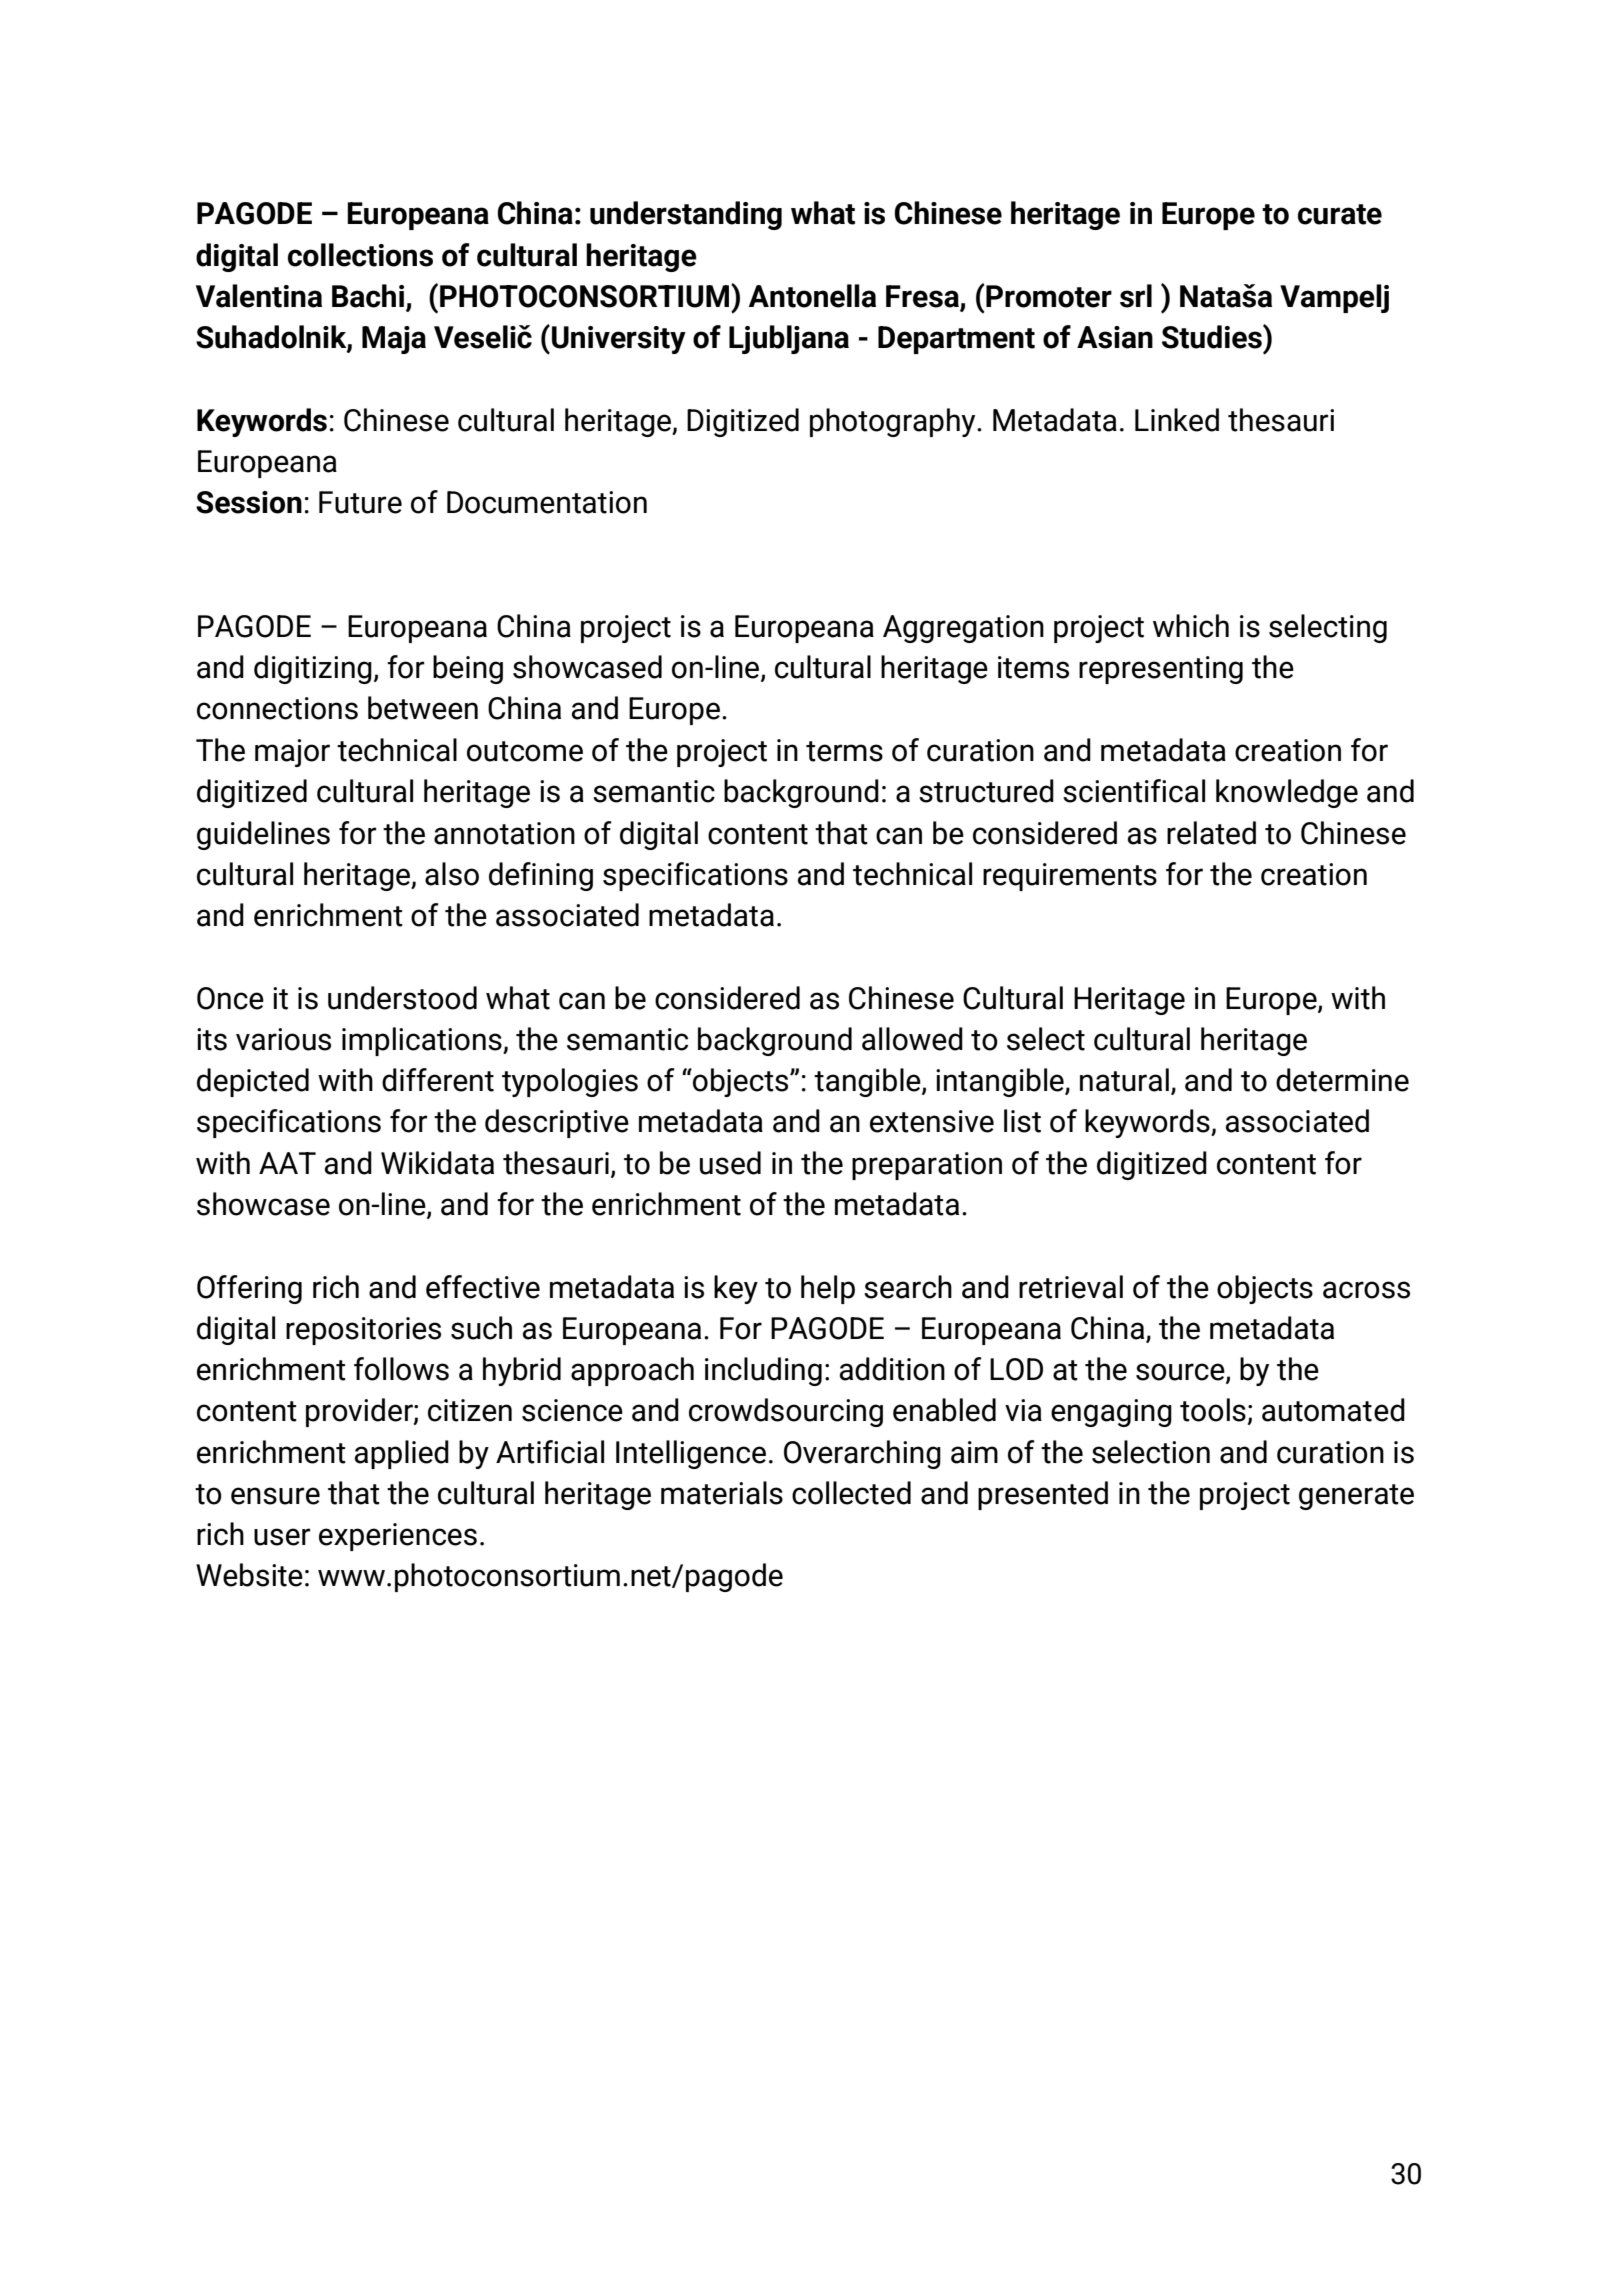  I want to click on natural, so click(1124, 1080).
